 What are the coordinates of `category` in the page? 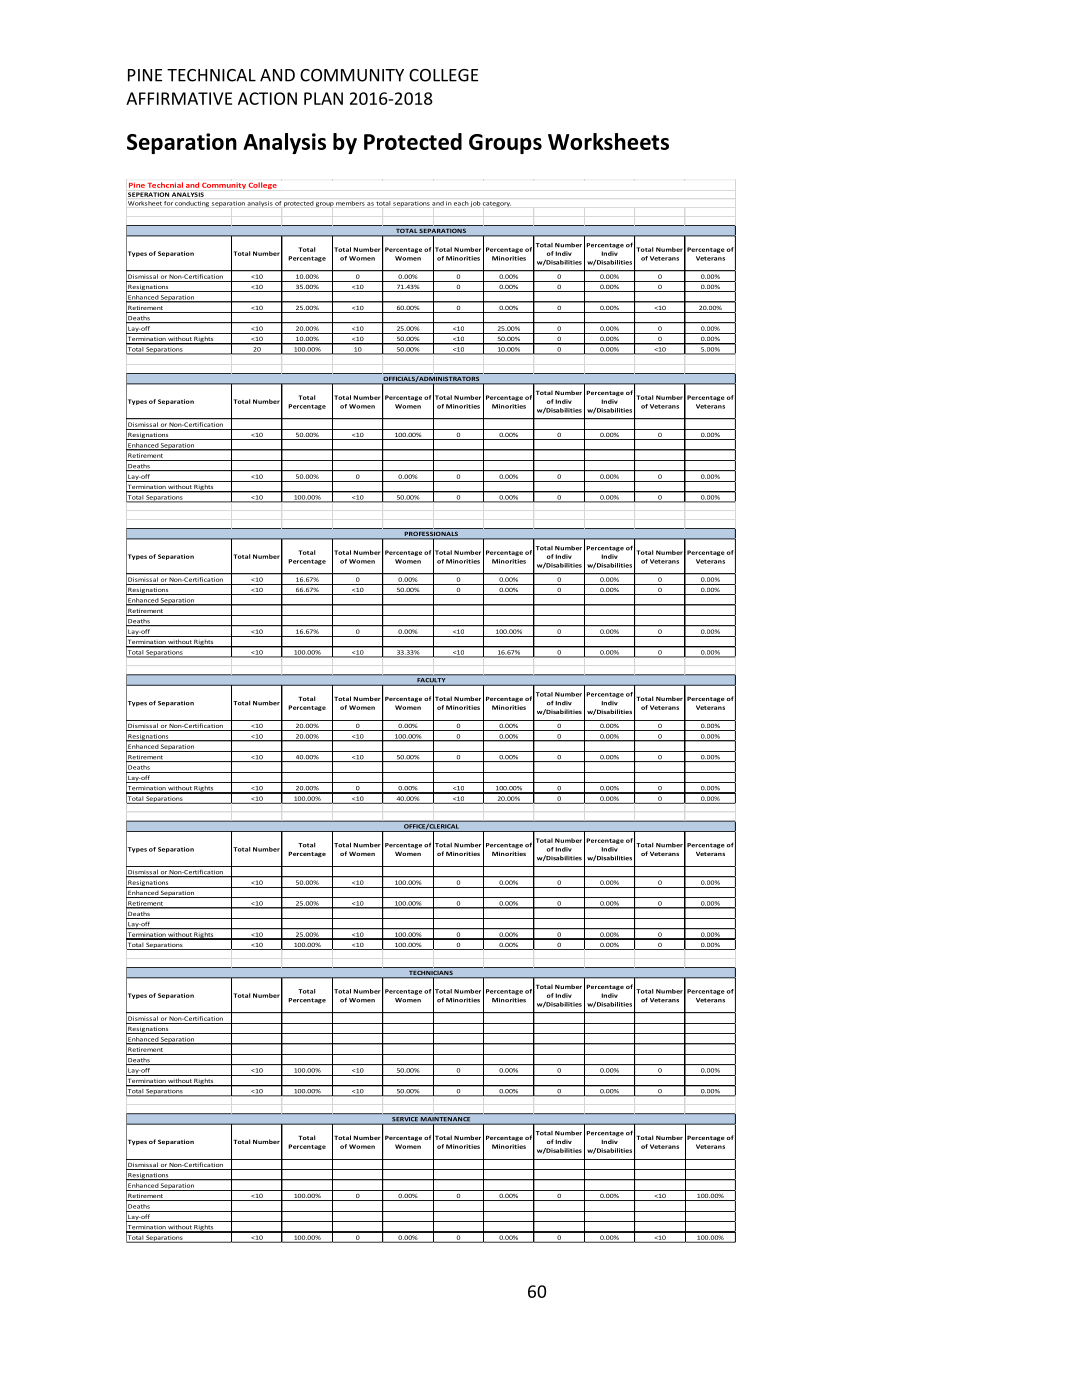 It's located at (497, 204).
